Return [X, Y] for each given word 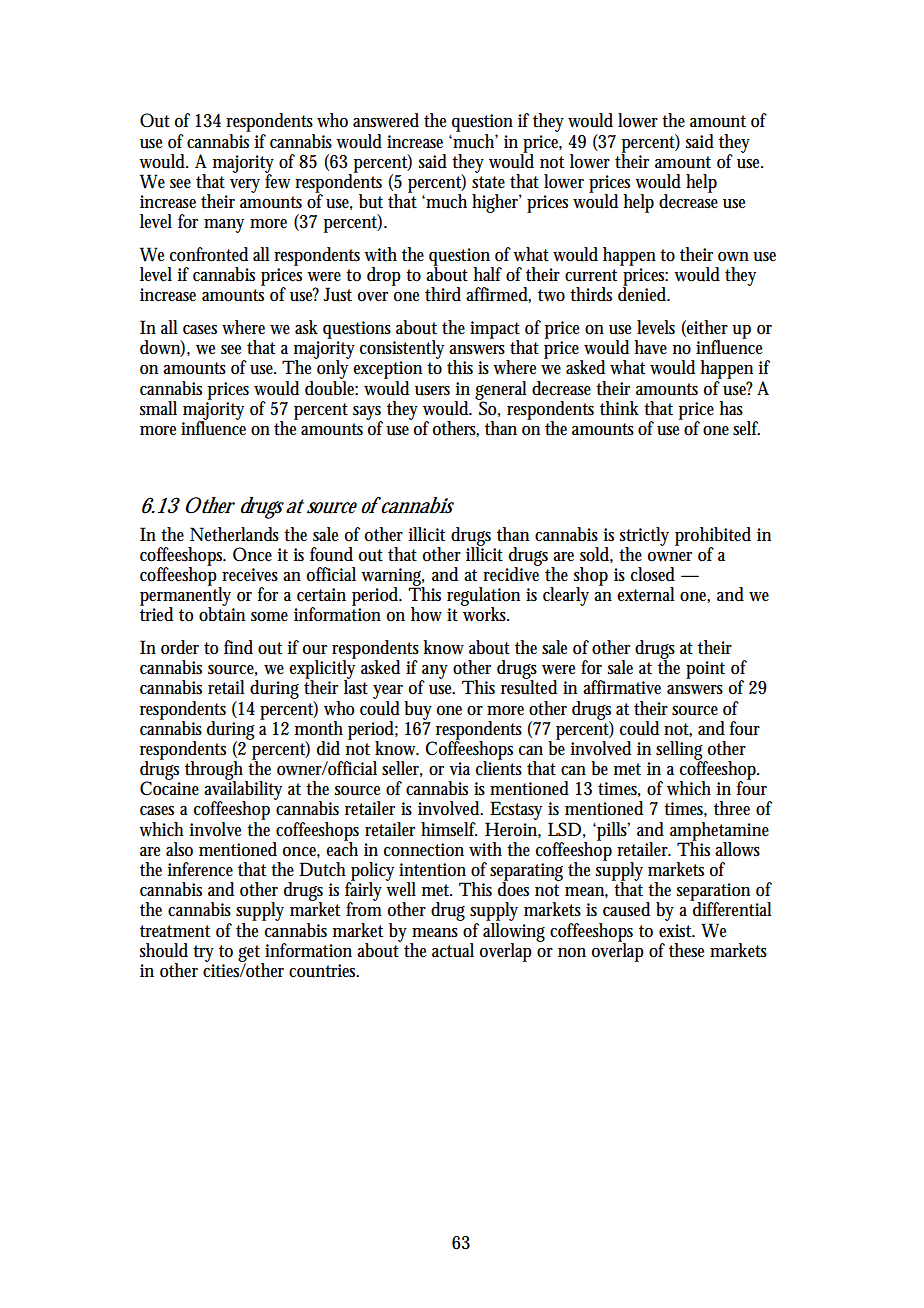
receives [250, 575]
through [216, 771]
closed [653, 574]
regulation [483, 597]
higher [497, 203]
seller [402, 769]
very [245, 186]
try [203, 953]
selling [681, 751]
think [619, 408]
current [591, 275]
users [432, 391]
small [158, 408]
